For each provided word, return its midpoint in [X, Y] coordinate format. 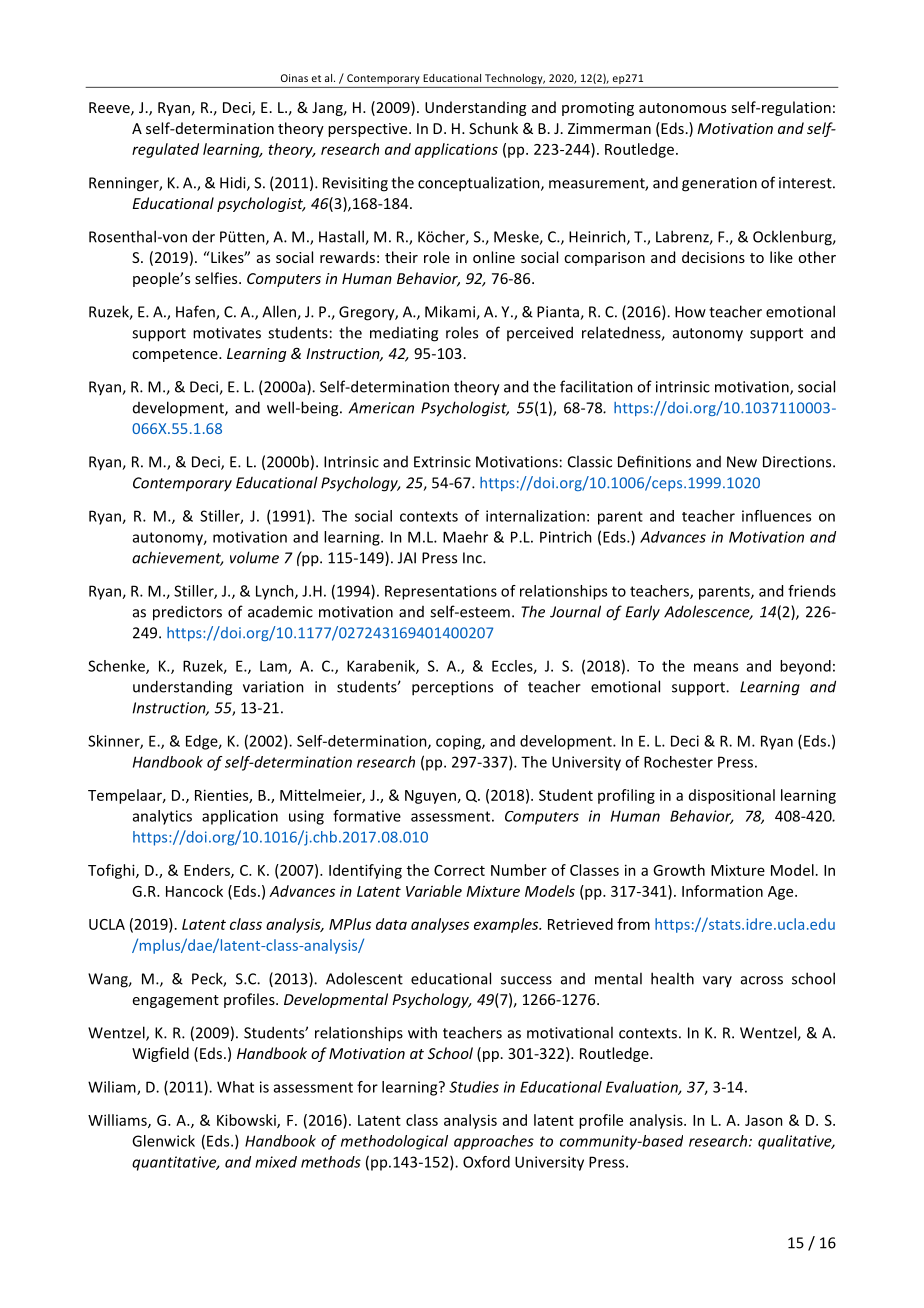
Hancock [194, 891]
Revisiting [355, 184]
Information [722, 891]
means [716, 667]
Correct [459, 870]
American [381, 408]
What [235, 1087]
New [742, 462]
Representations [441, 592]
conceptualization [480, 184]
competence [176, 355]
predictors [187, 613]
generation [719, 184]
